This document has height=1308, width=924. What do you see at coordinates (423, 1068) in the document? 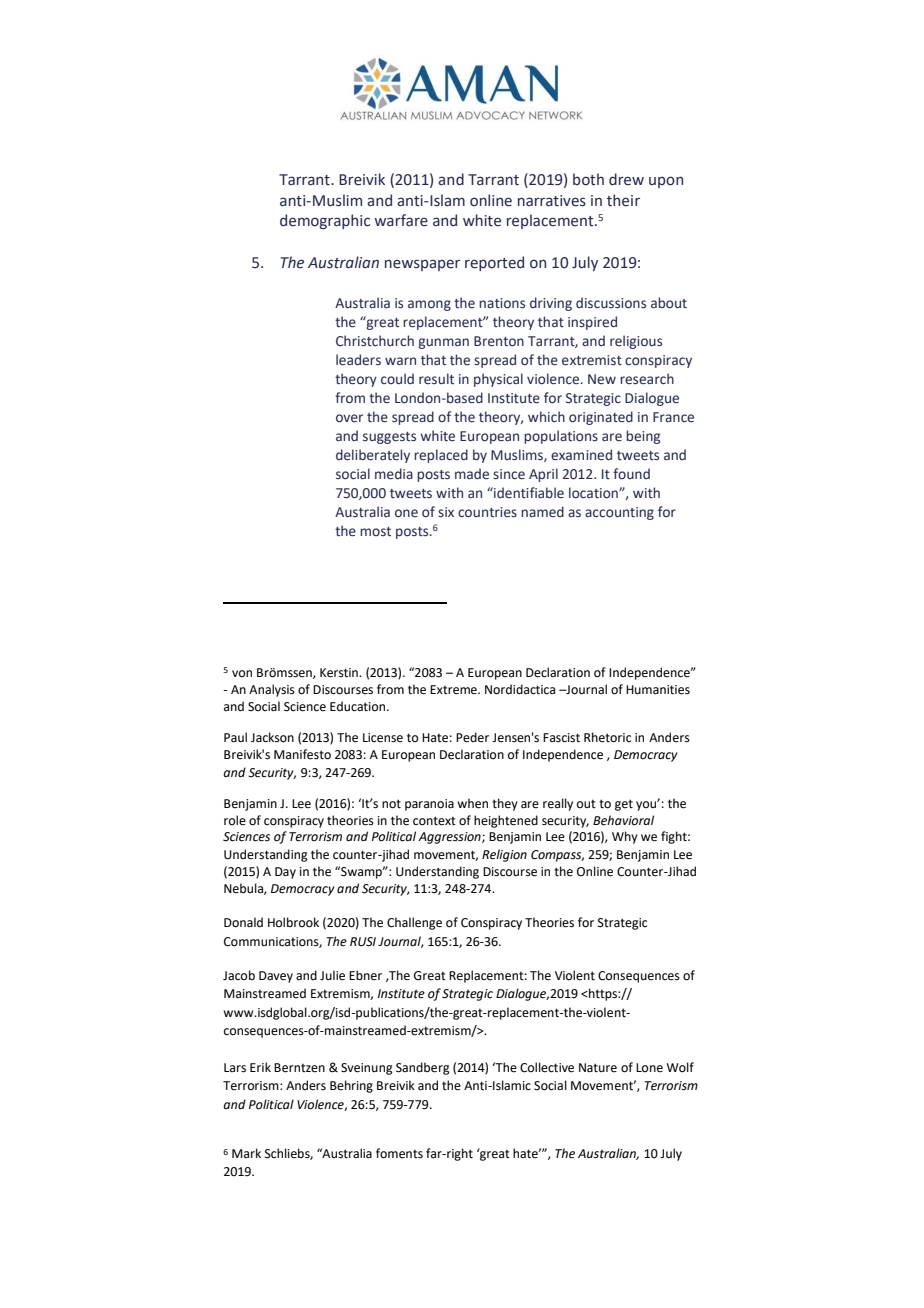
I see `Sandberg` at bounding box center [423, 1068].
